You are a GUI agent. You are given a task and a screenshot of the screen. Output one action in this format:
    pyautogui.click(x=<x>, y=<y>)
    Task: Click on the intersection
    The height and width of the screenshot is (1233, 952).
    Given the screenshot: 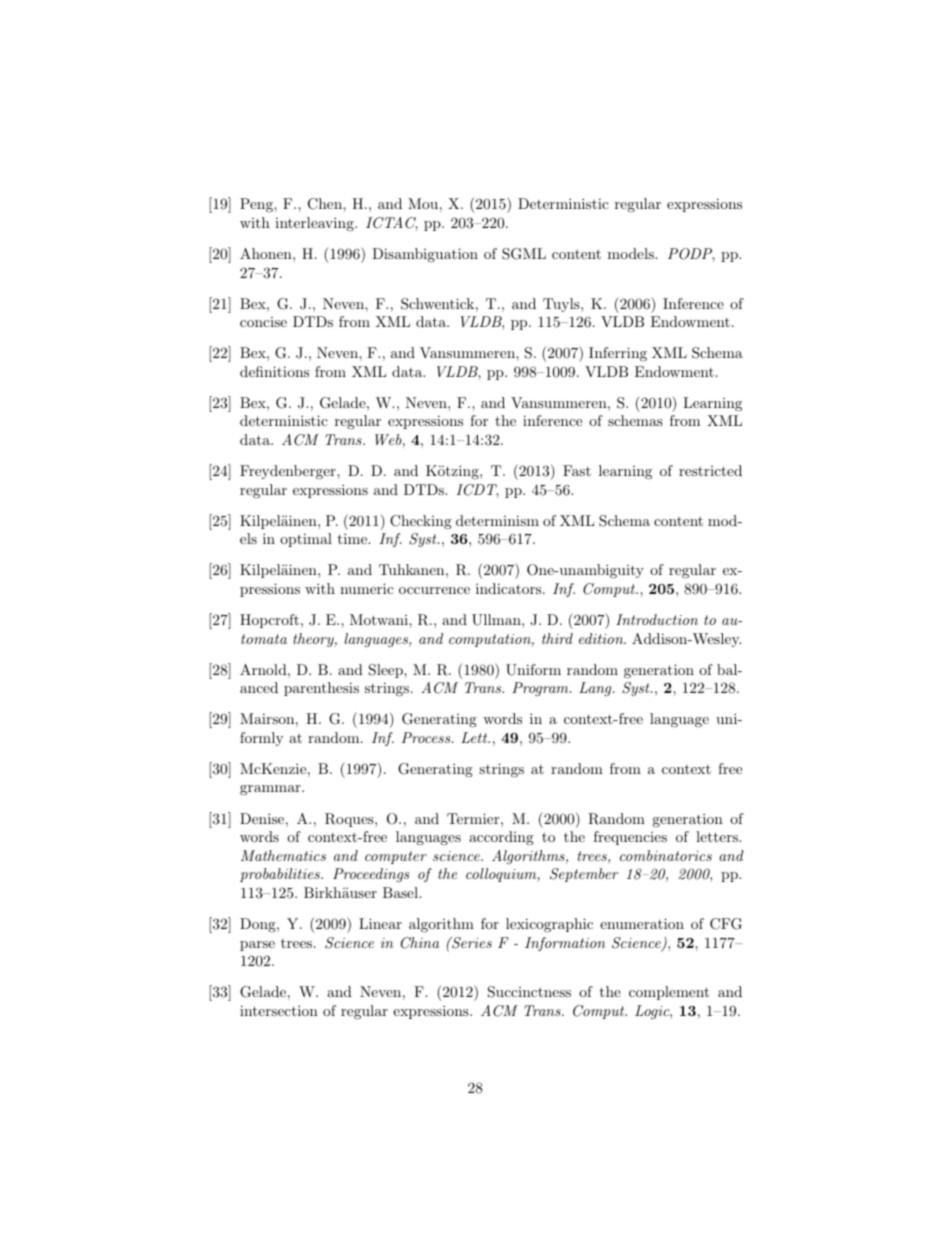 What is the action you would take?
    pyautogui.click(x=279, y=1010)
